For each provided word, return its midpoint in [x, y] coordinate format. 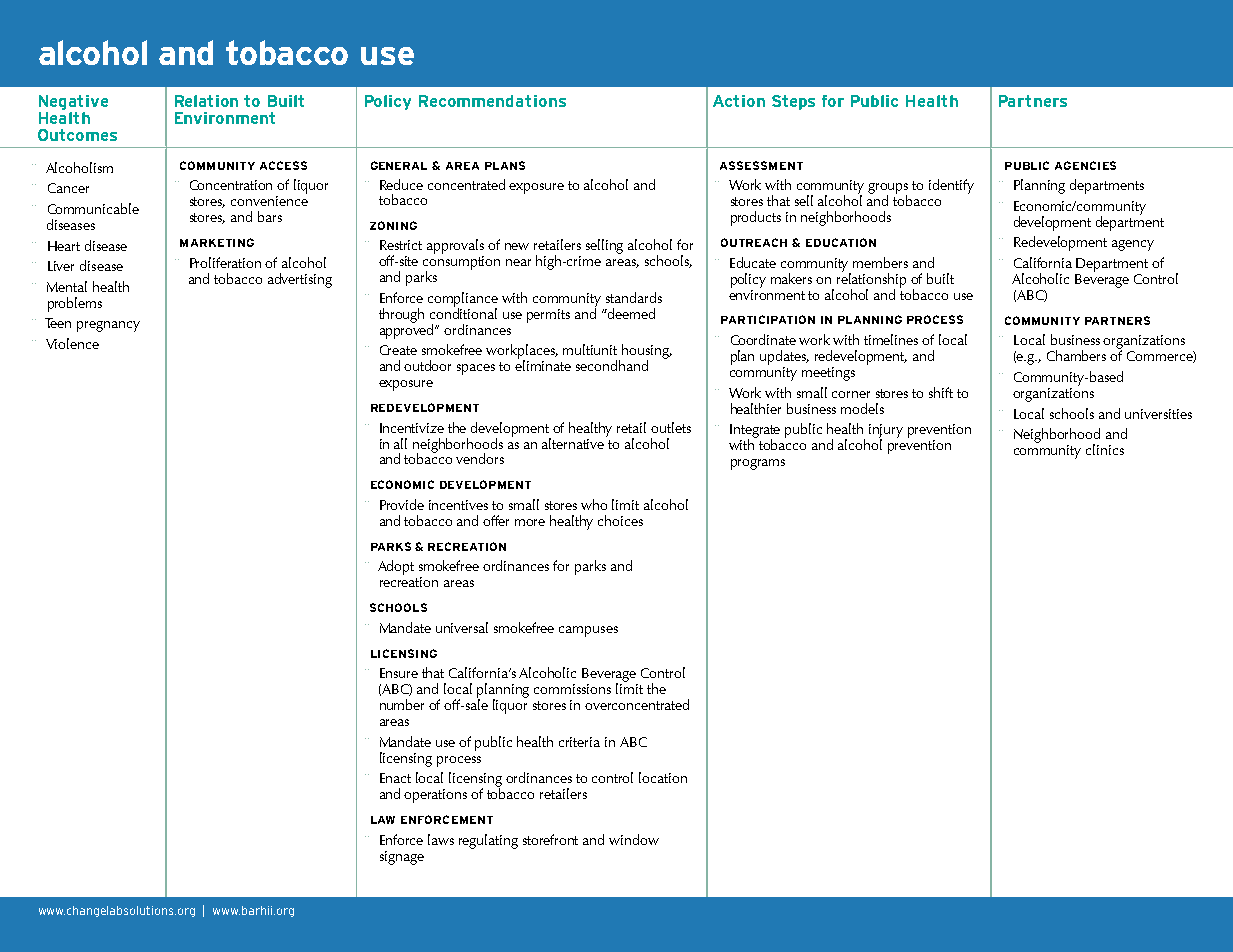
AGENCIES [1085, 165]
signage [402, 858]
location [663, 777]
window [634, 839]
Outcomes [77, 135]
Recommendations [492, 101]
